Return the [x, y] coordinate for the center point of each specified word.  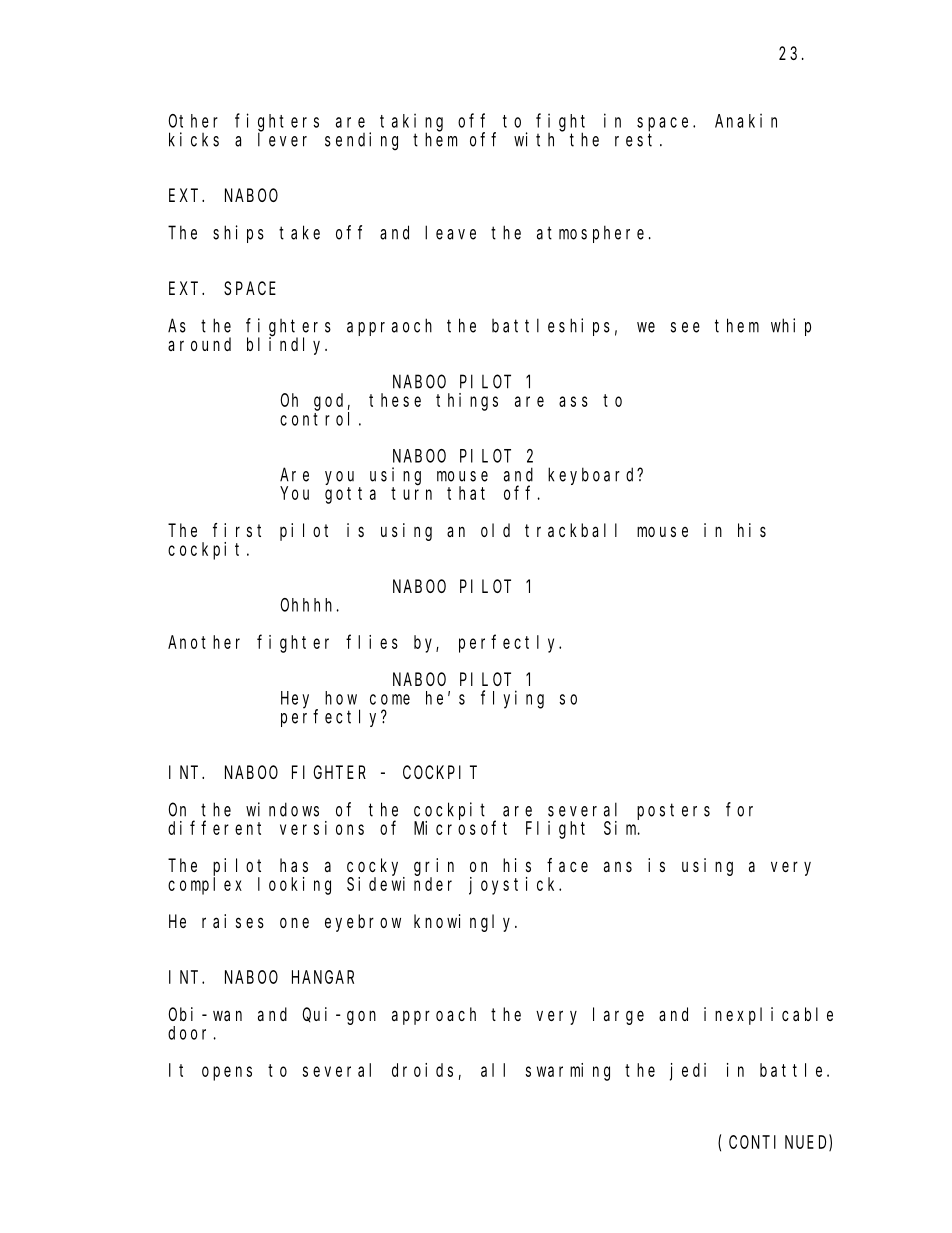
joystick [514, 886]
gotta [350, 495]
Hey [295, 700]
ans [618, 866]
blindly [287, 345]
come [390, 699]
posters [673, 811]
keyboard [593, 476]
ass [573, 401]
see [685, 327]
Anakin [746, 120]
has [294, 865]
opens [227, 1073]
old [495, 530]
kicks [194, 139]
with [534, 139]
